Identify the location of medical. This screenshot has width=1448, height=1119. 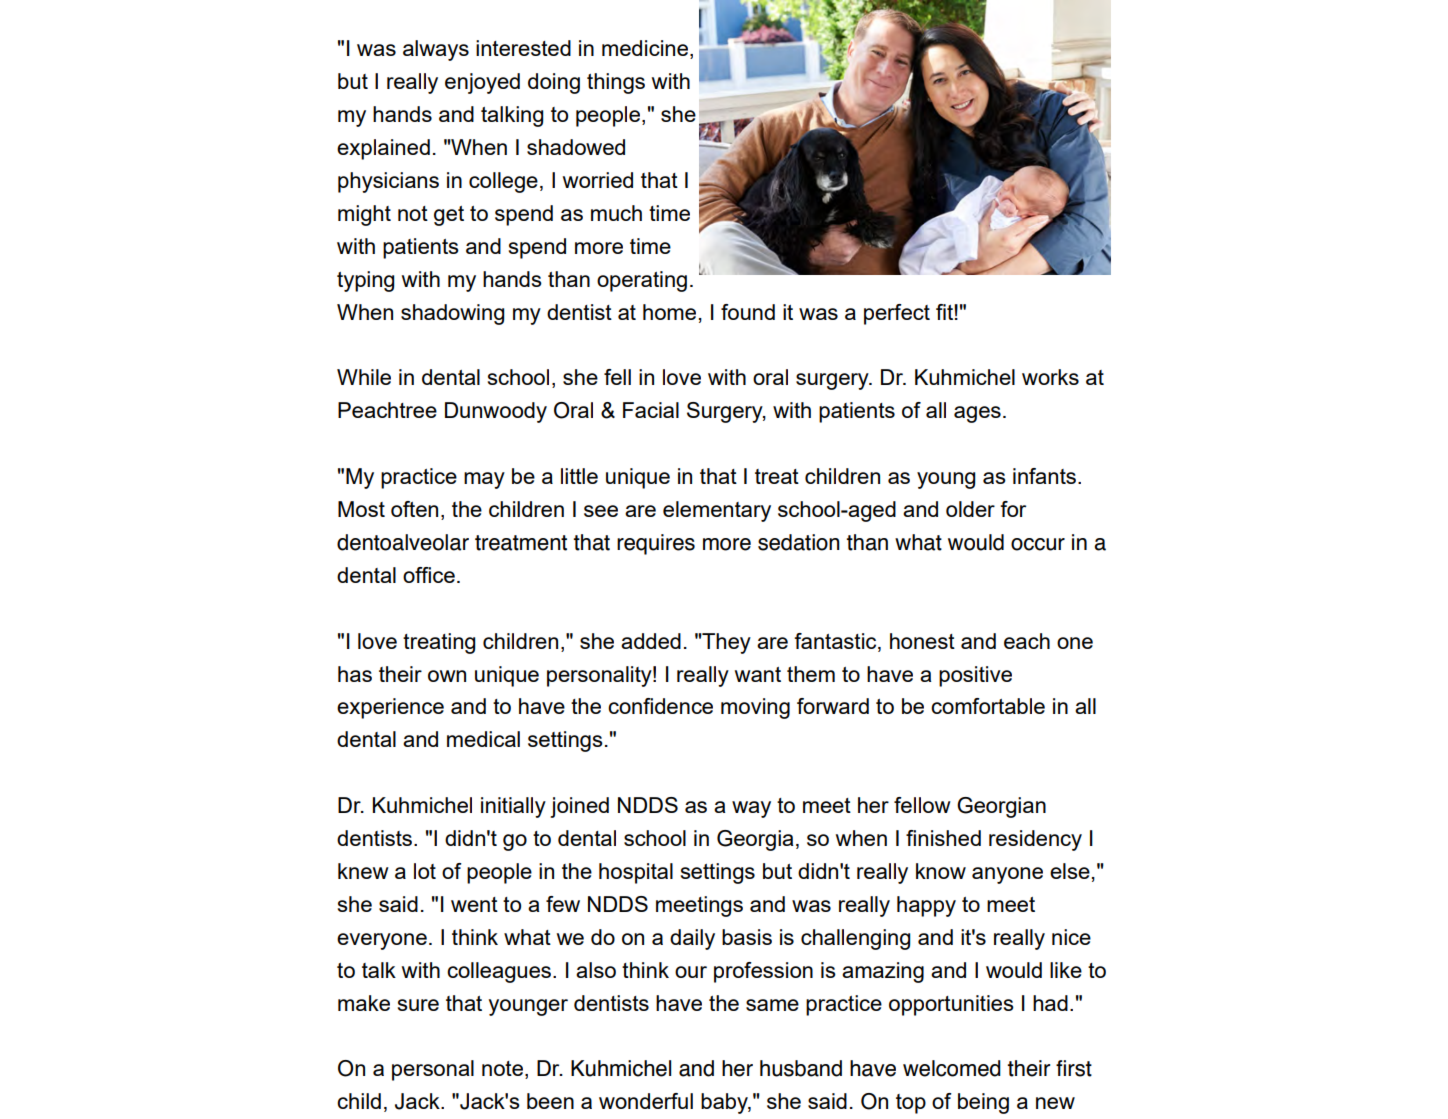
(483, 739).
